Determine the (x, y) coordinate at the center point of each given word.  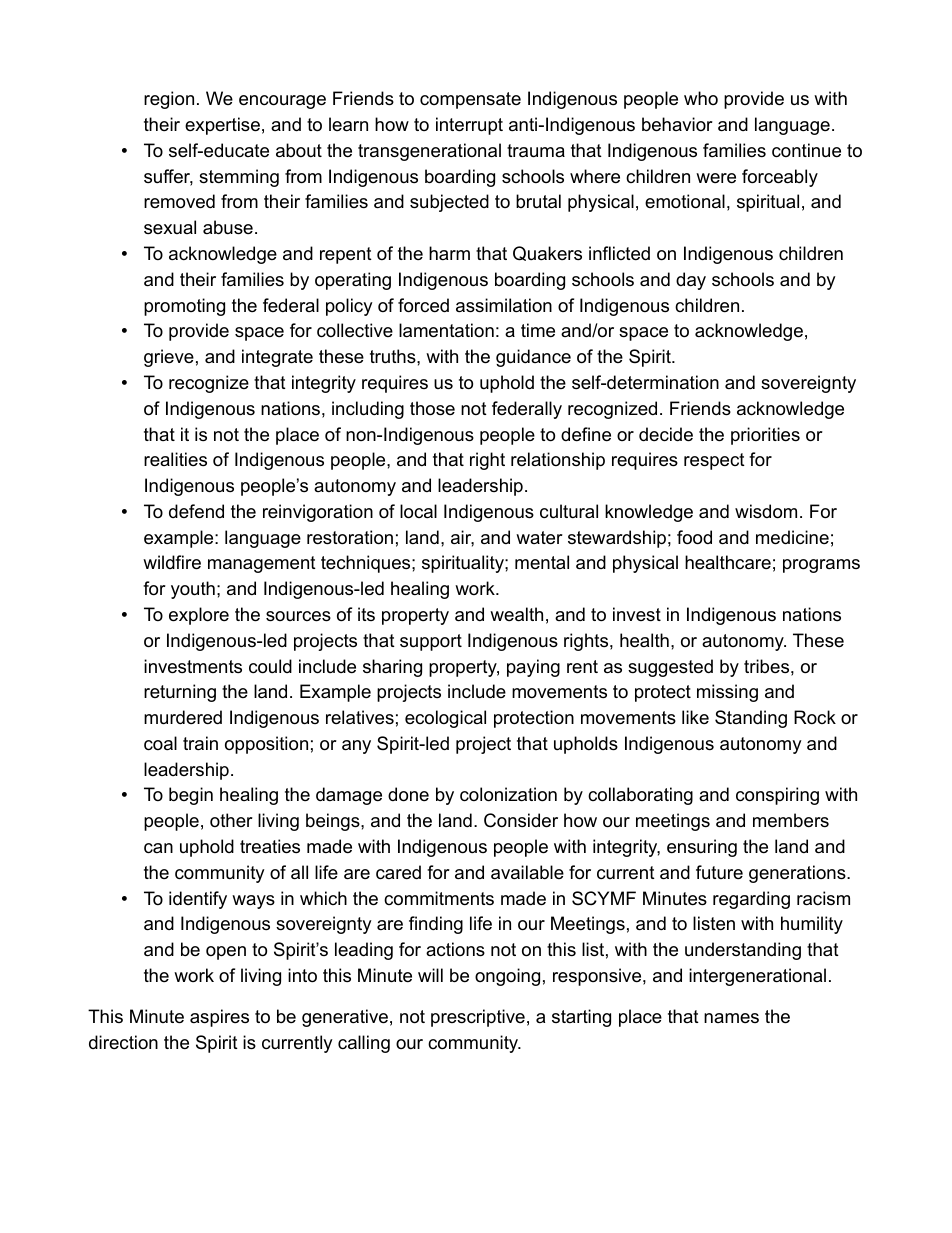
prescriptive (478, 1018)
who (701, 98)
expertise (222, 126)
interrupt (469, 126)
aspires (219, 1018)
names (731, 1018)
